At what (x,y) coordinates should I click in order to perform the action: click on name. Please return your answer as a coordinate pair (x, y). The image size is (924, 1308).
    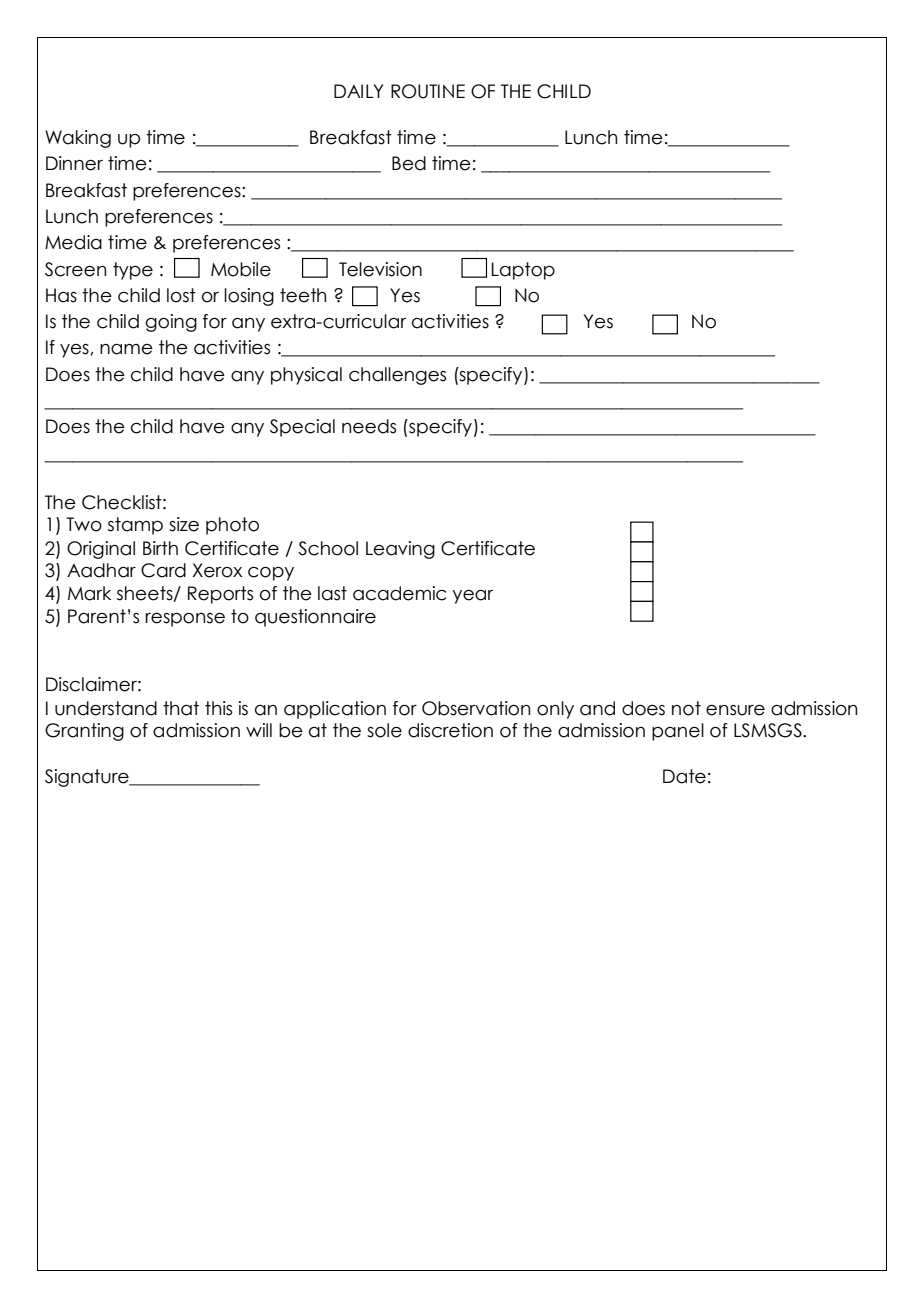
    Looking at the image, I should click on (126, 349).
